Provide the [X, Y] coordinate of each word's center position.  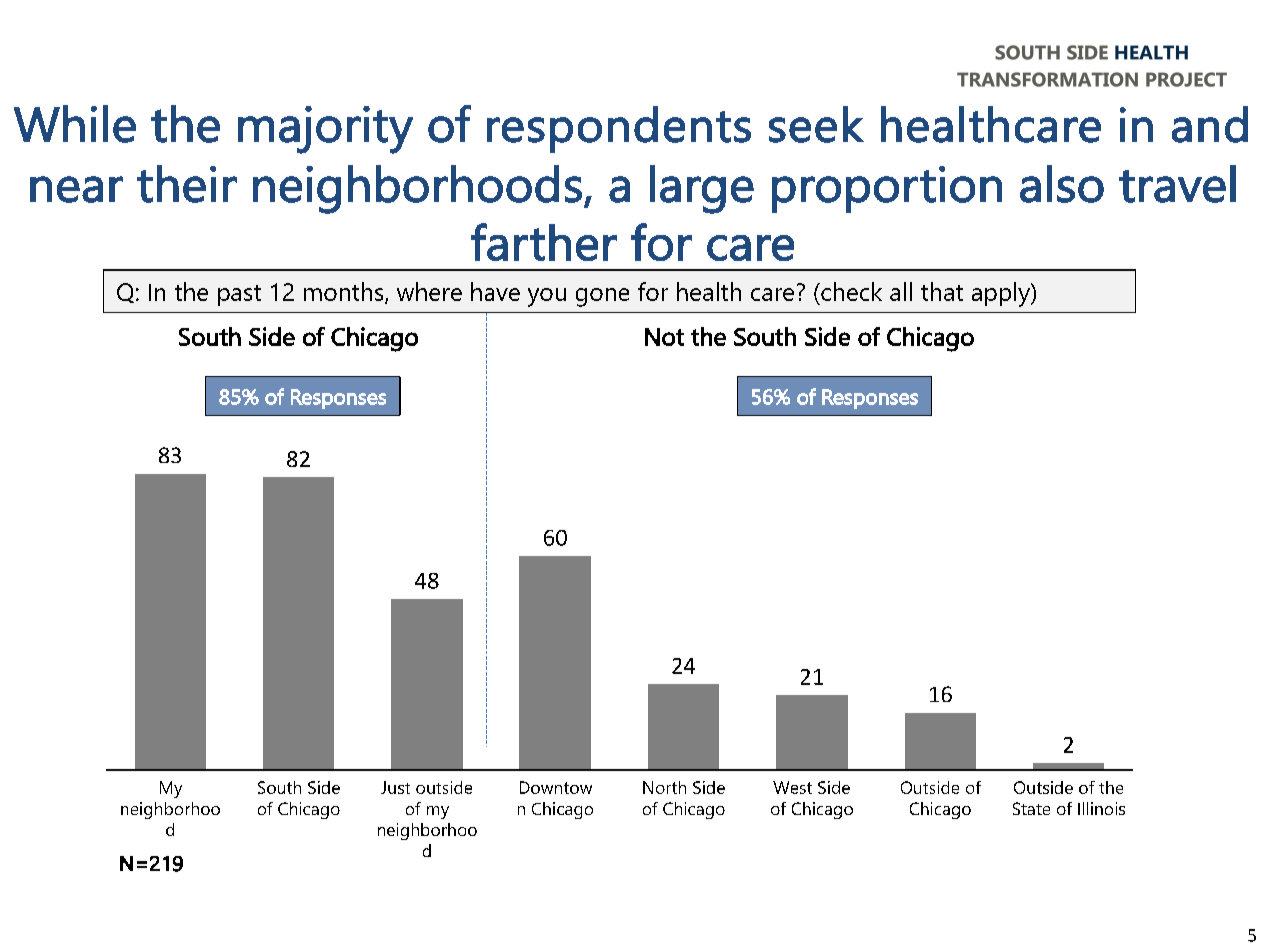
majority [325, 130]
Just [395, 787]
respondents [619, 129]
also [1062, 184]
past [239, 295]
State [1031, 808]
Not [664, 337]
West [792, 787]
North [664, 787]
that [942, 291]
